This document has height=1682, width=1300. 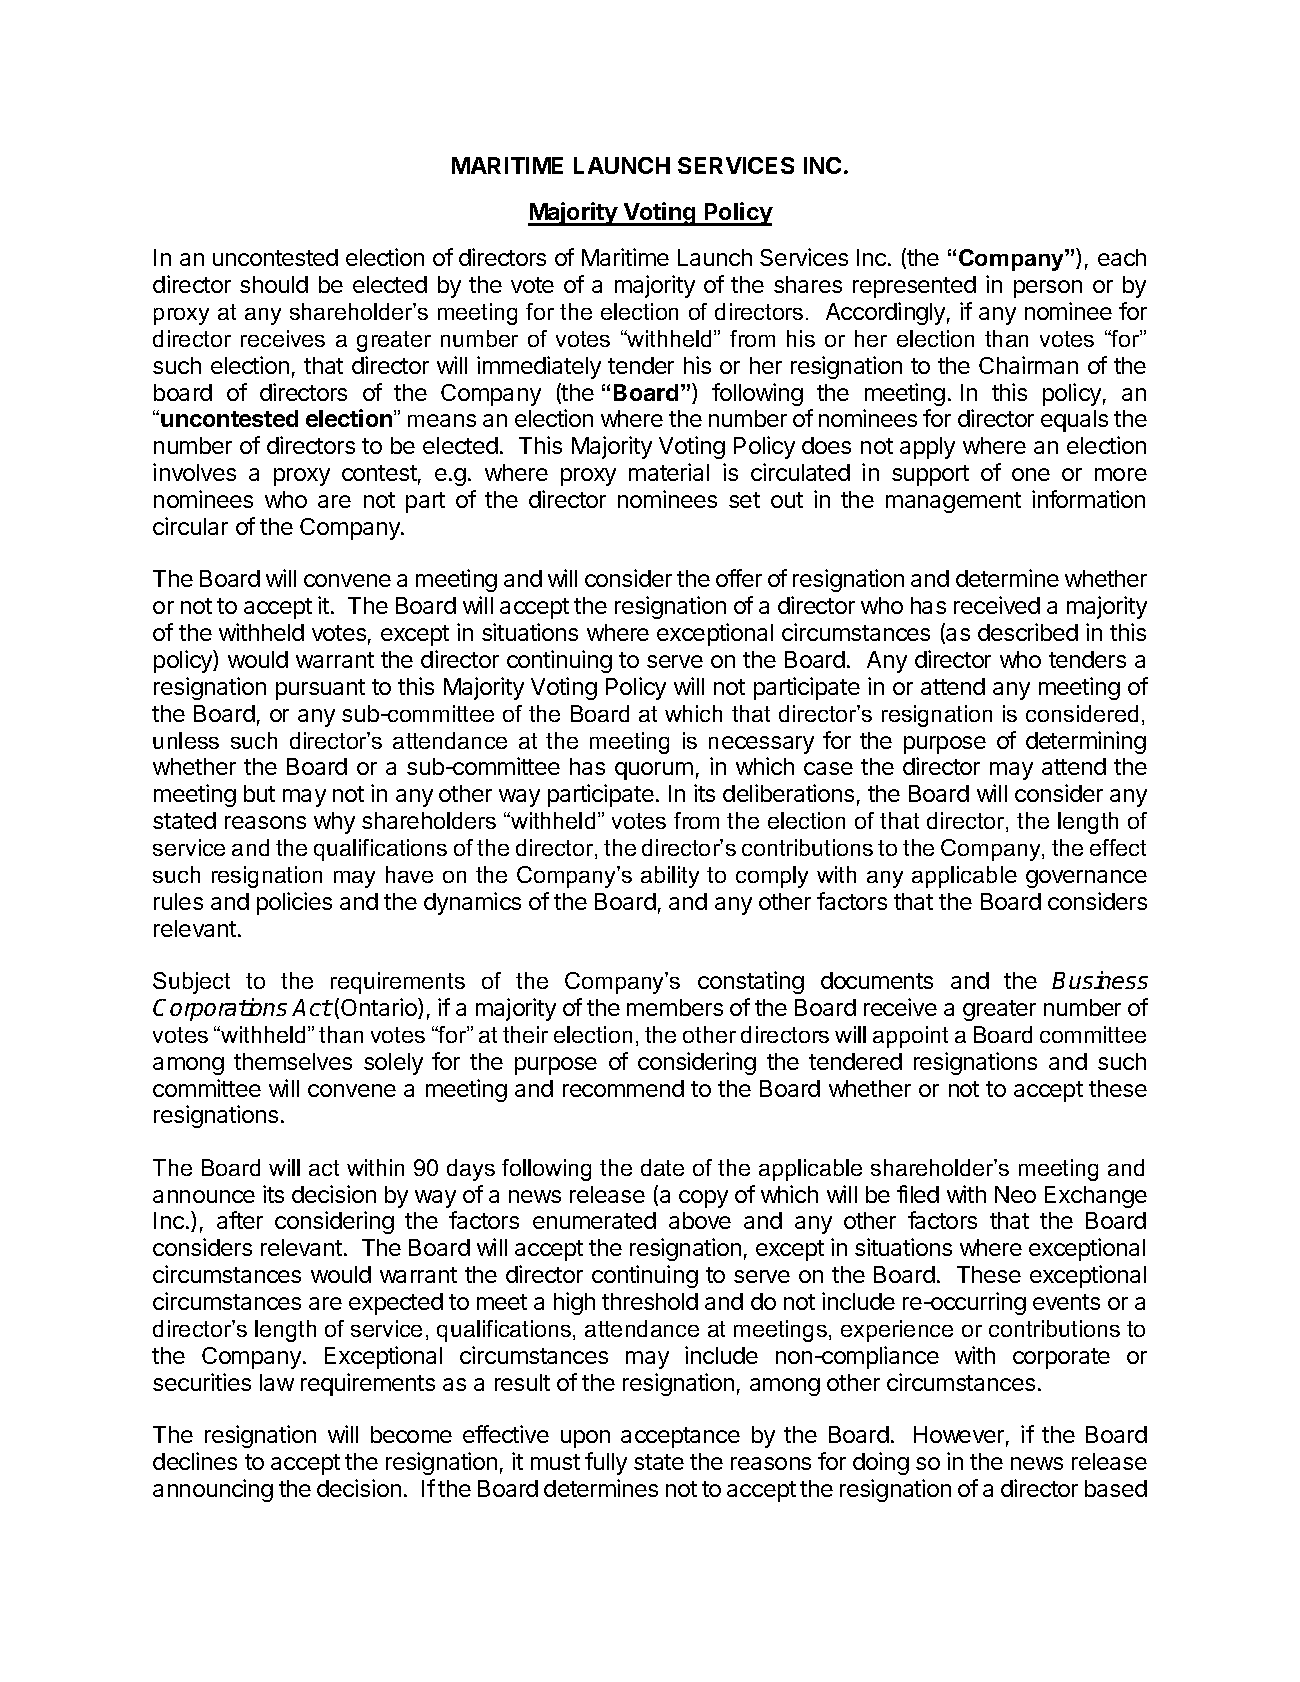 I want to click on person, so click(x=1048, y=289).
